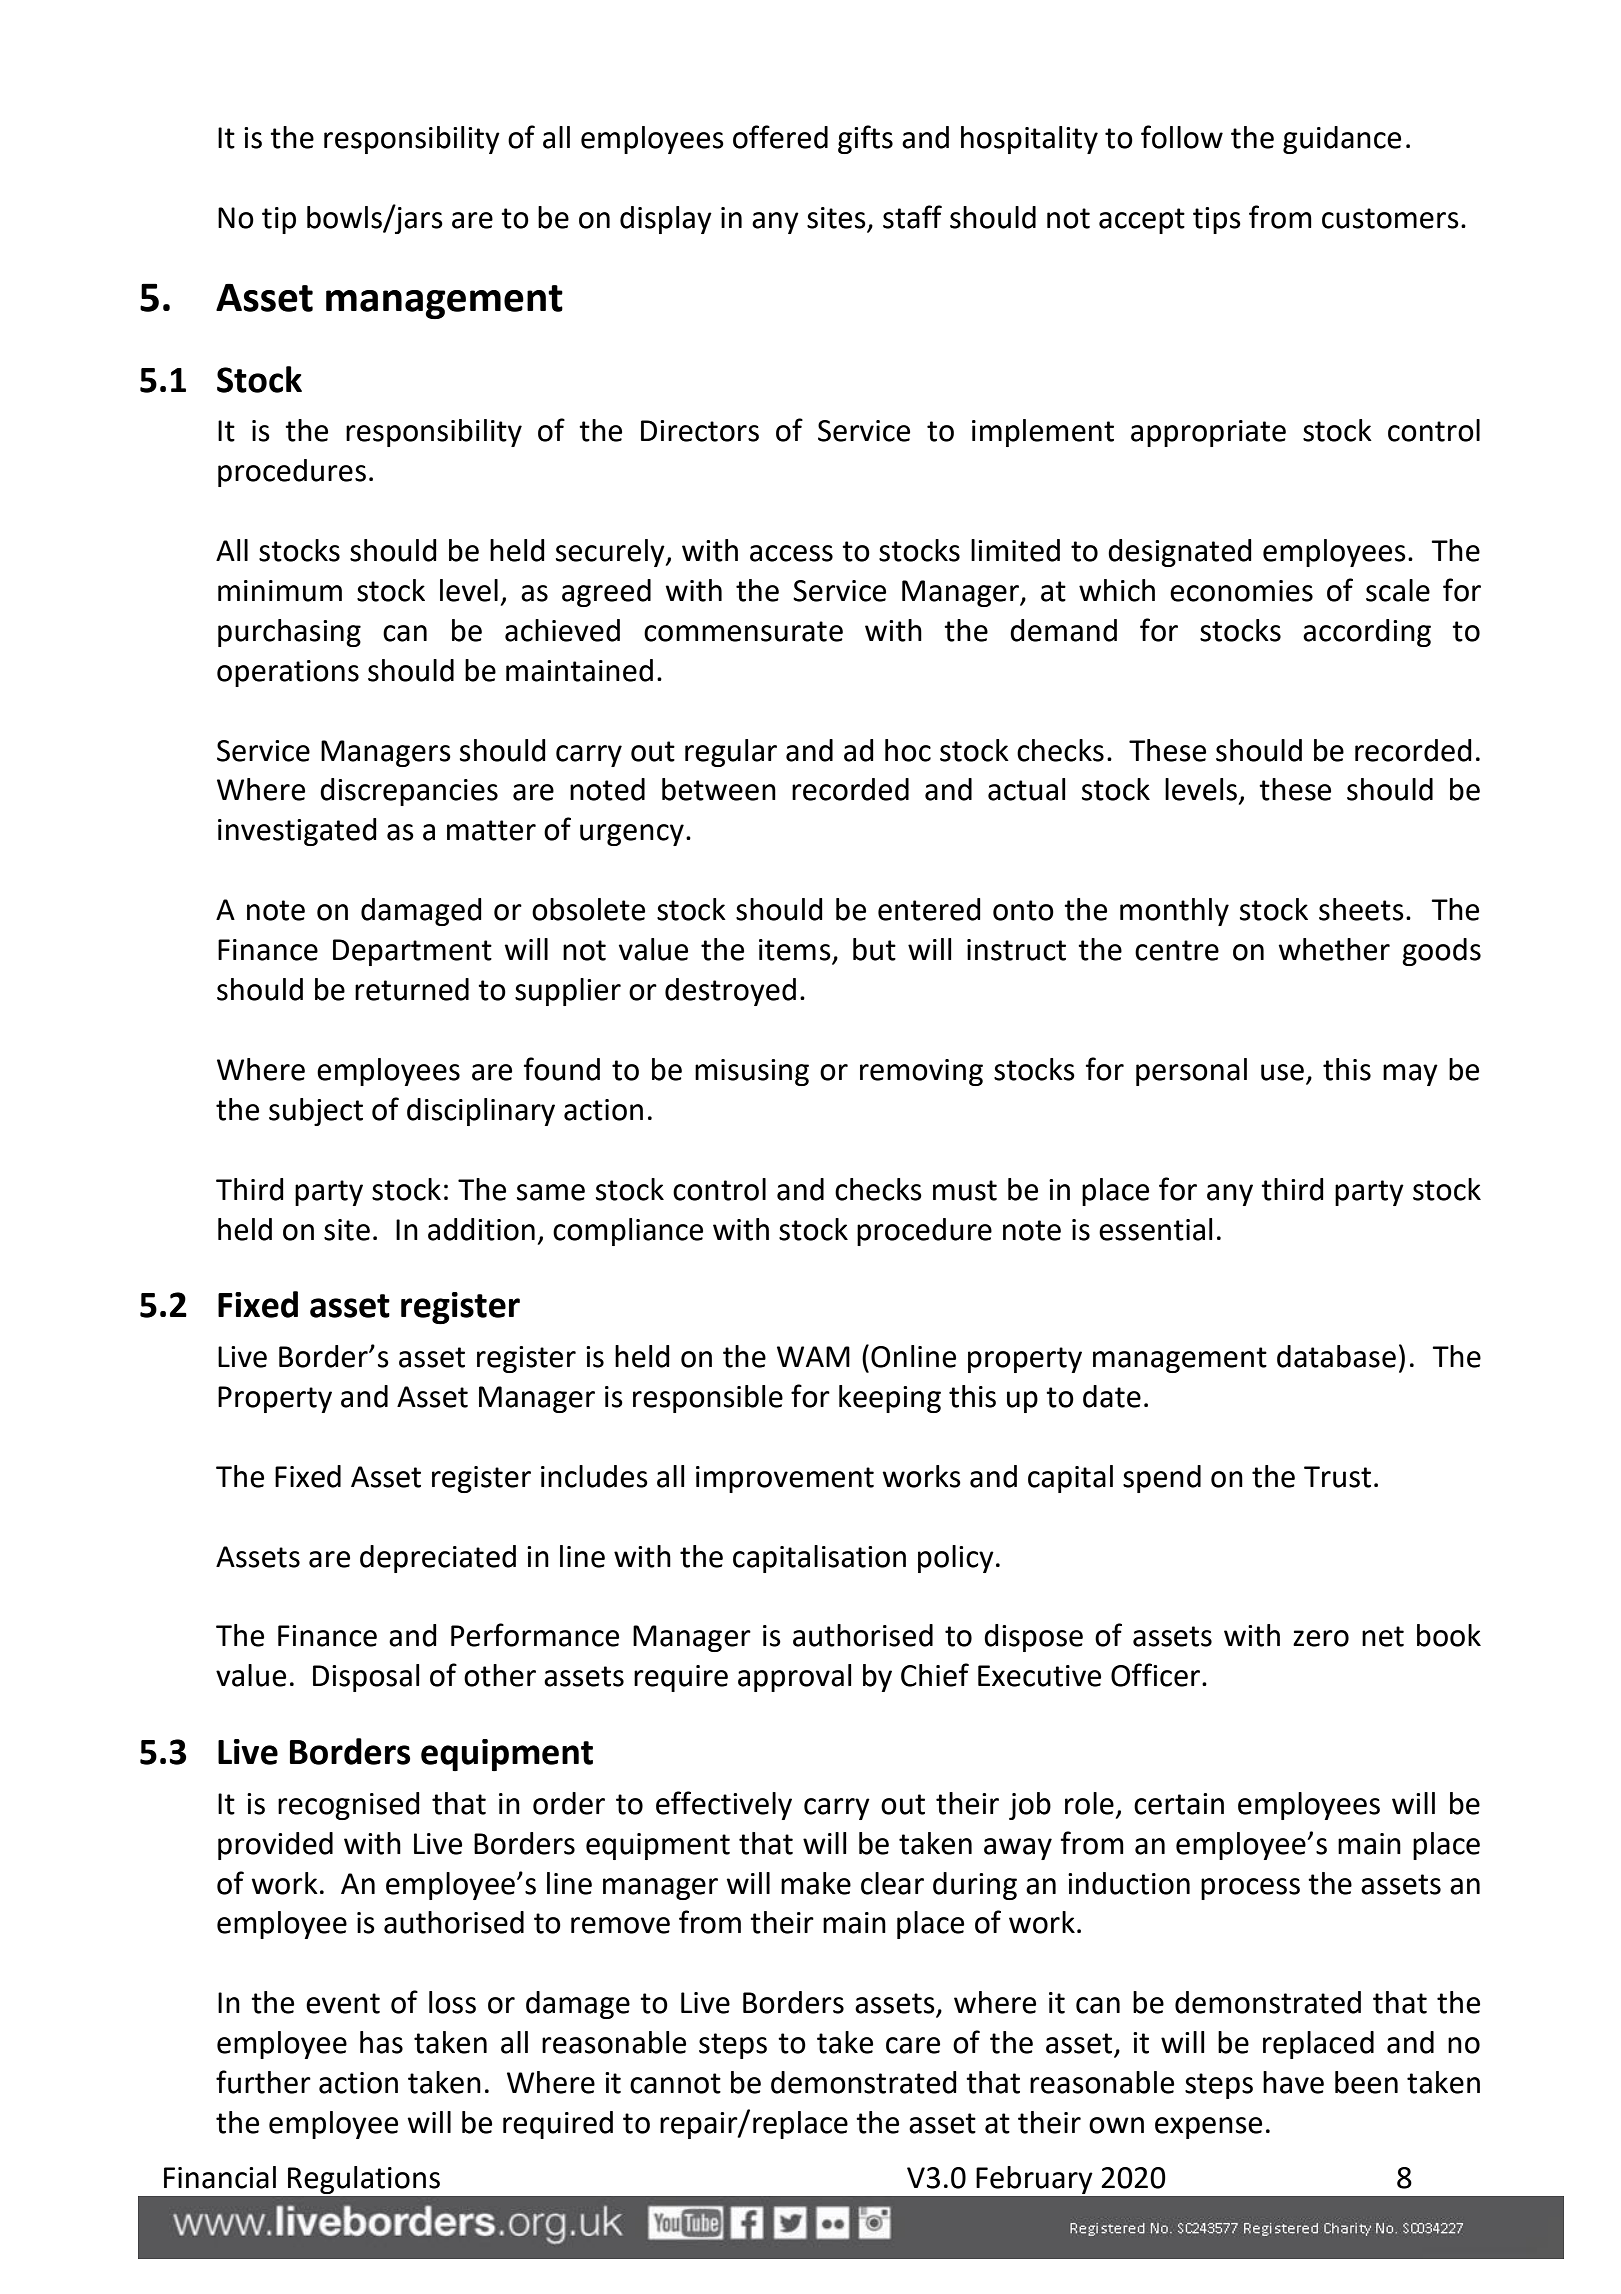  I want to click on sheets, so click(1361, 909).
